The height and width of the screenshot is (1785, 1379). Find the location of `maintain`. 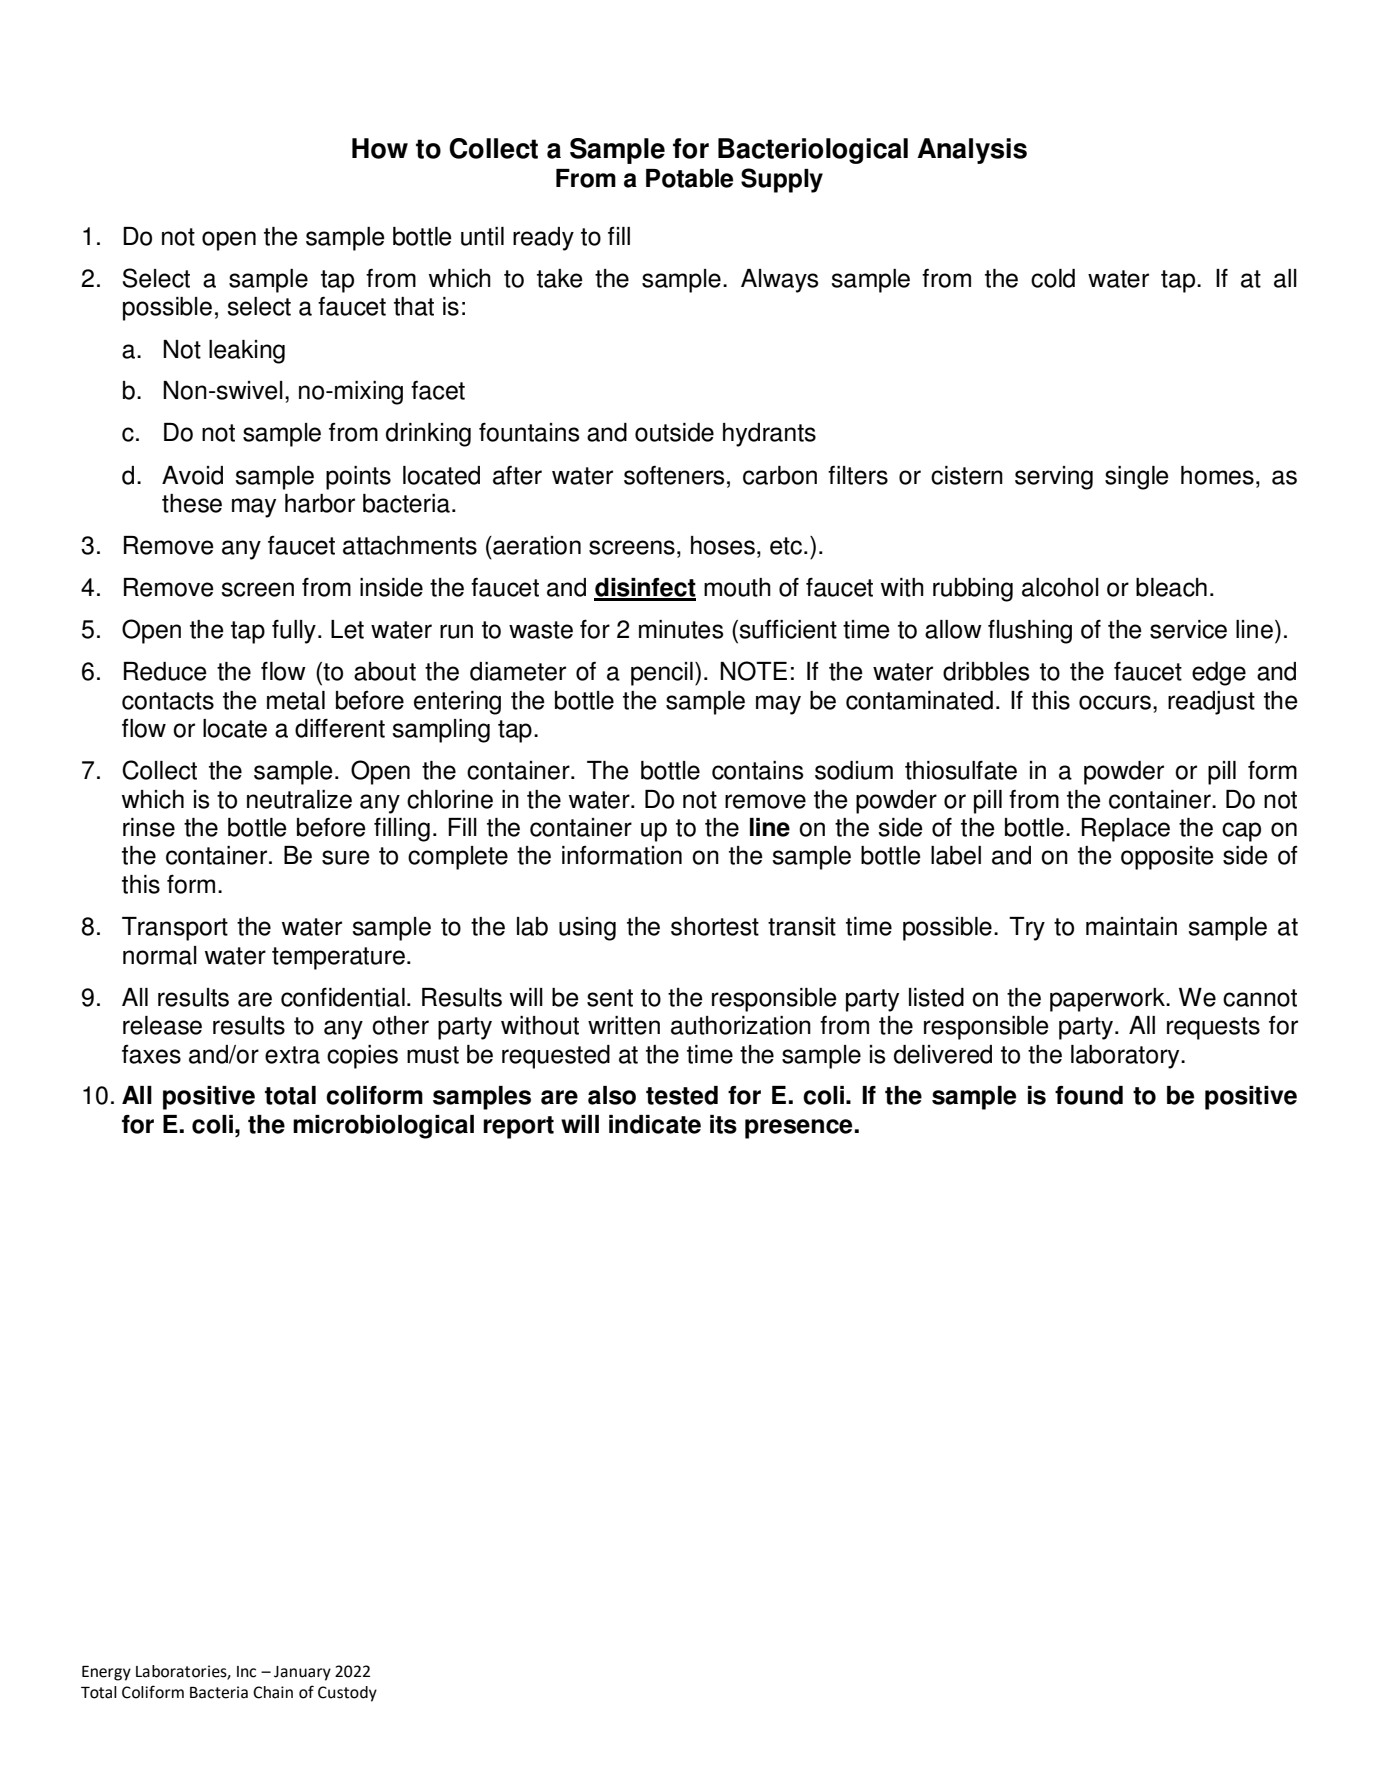

maintain is located at coordinates (1131, 926).
